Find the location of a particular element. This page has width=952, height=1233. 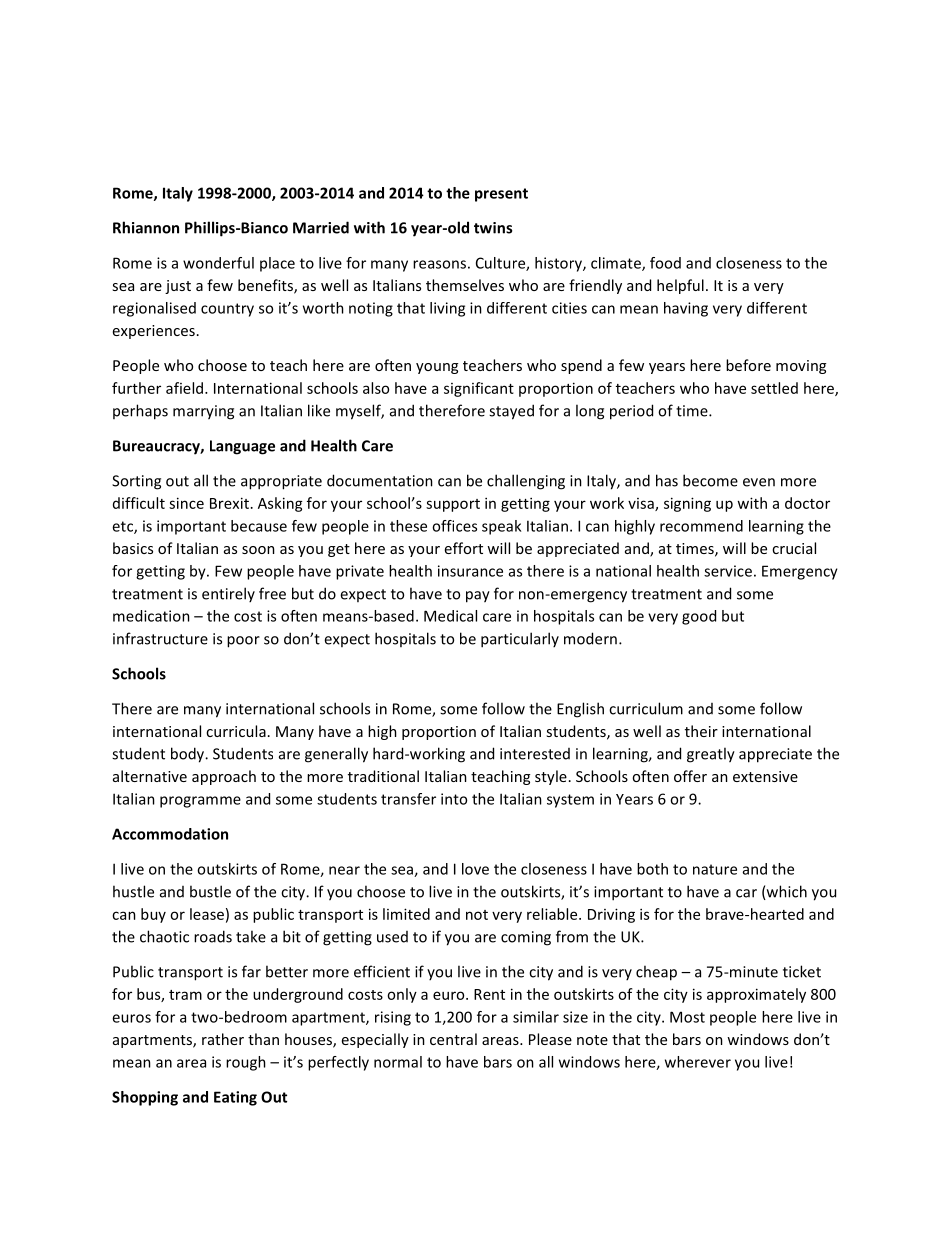

become is located at coordinates (710, 480).
